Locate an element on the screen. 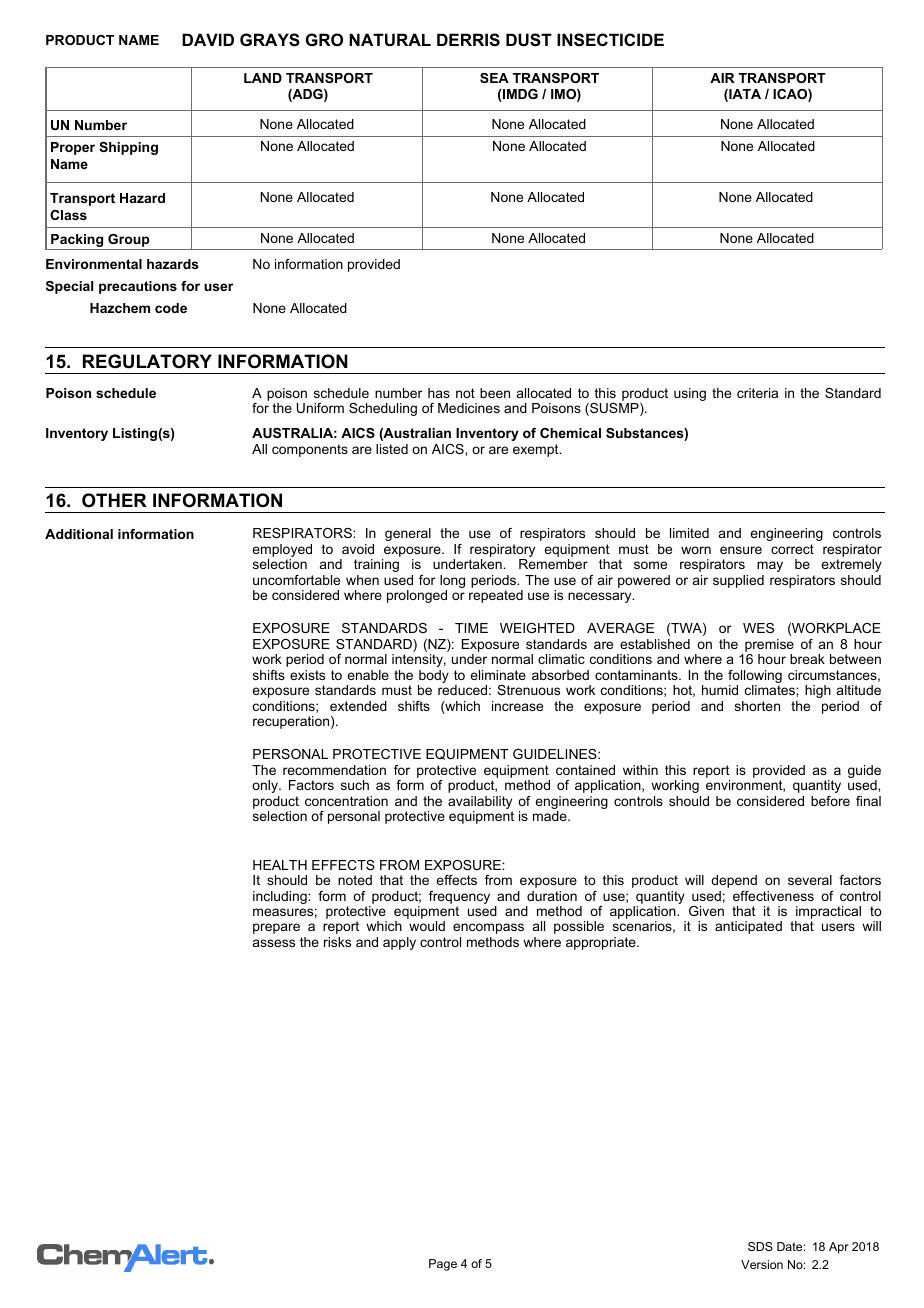 The height and width of the screenshot is (1308, 924). criteria is located at coordinates (757, 393).
